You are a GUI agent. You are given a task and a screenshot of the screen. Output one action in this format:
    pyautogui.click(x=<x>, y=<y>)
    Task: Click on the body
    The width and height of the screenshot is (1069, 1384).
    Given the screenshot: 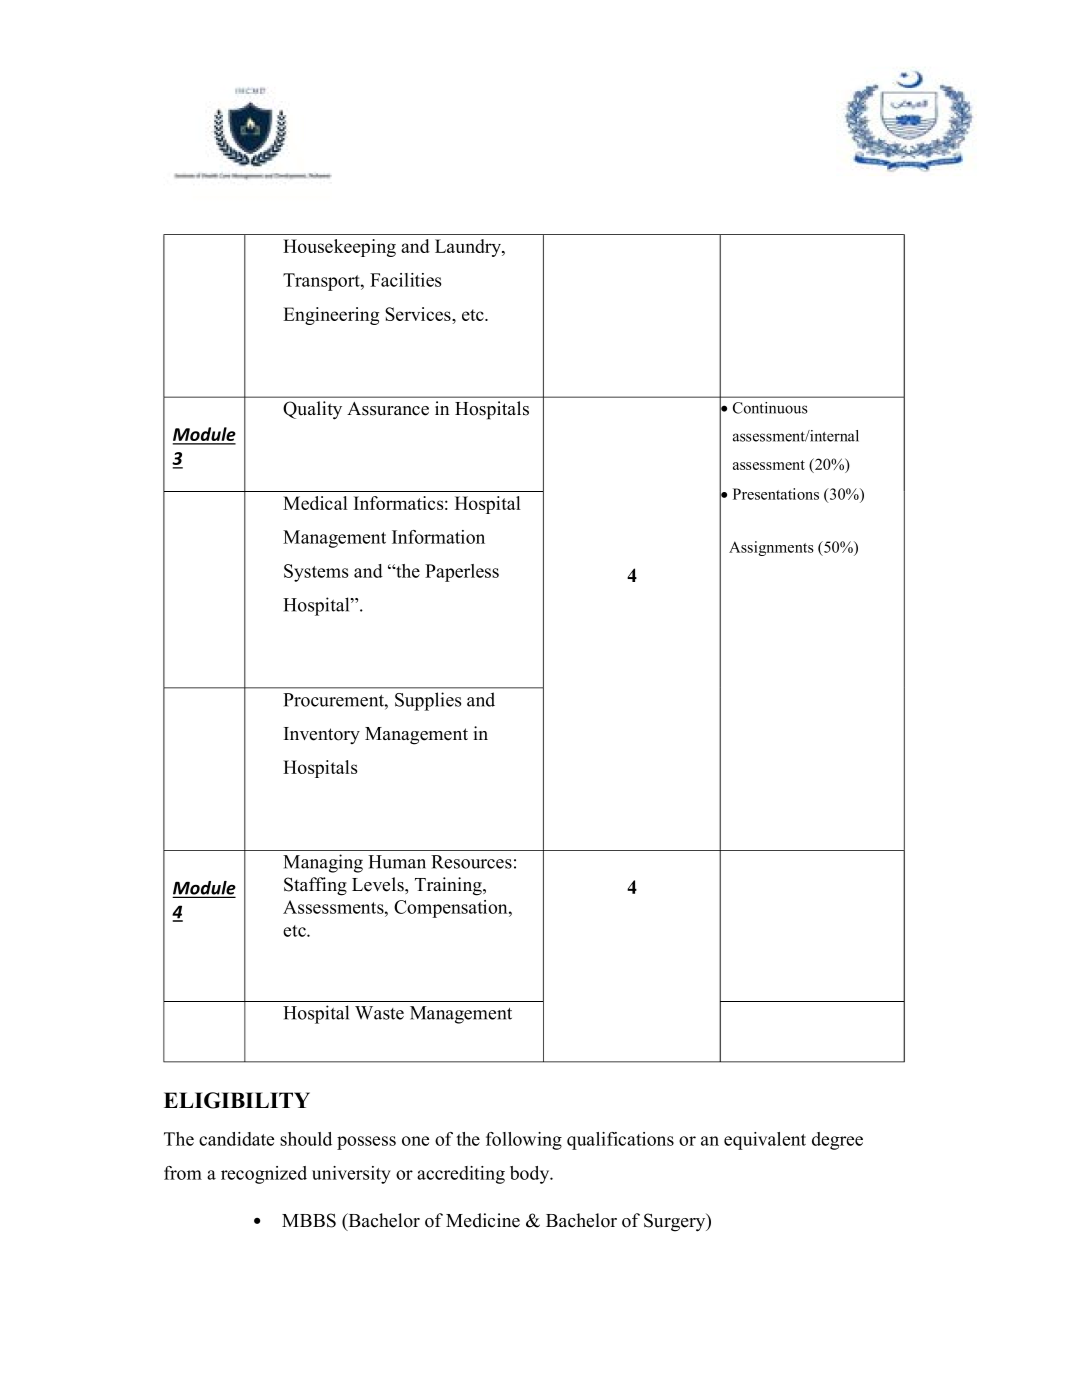 What is the action you would take?
    pyautogui.click(x=531, y=1175)
